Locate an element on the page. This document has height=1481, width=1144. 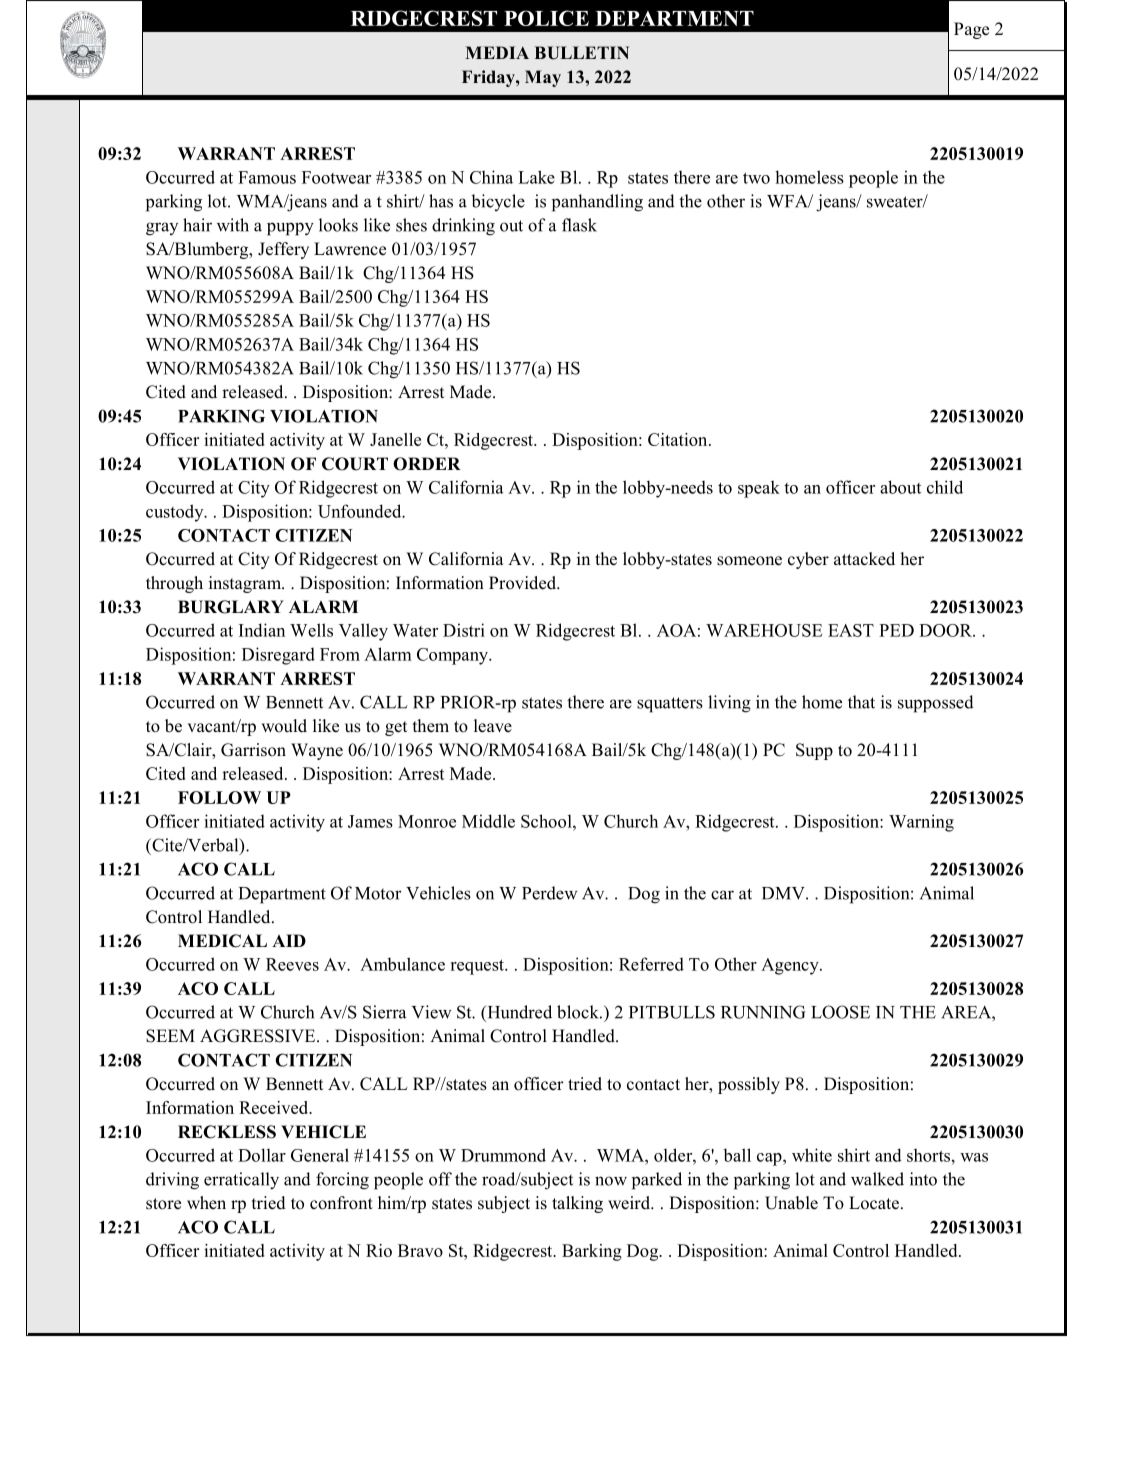
BULLETIN is located at coordinates (582, 53).
